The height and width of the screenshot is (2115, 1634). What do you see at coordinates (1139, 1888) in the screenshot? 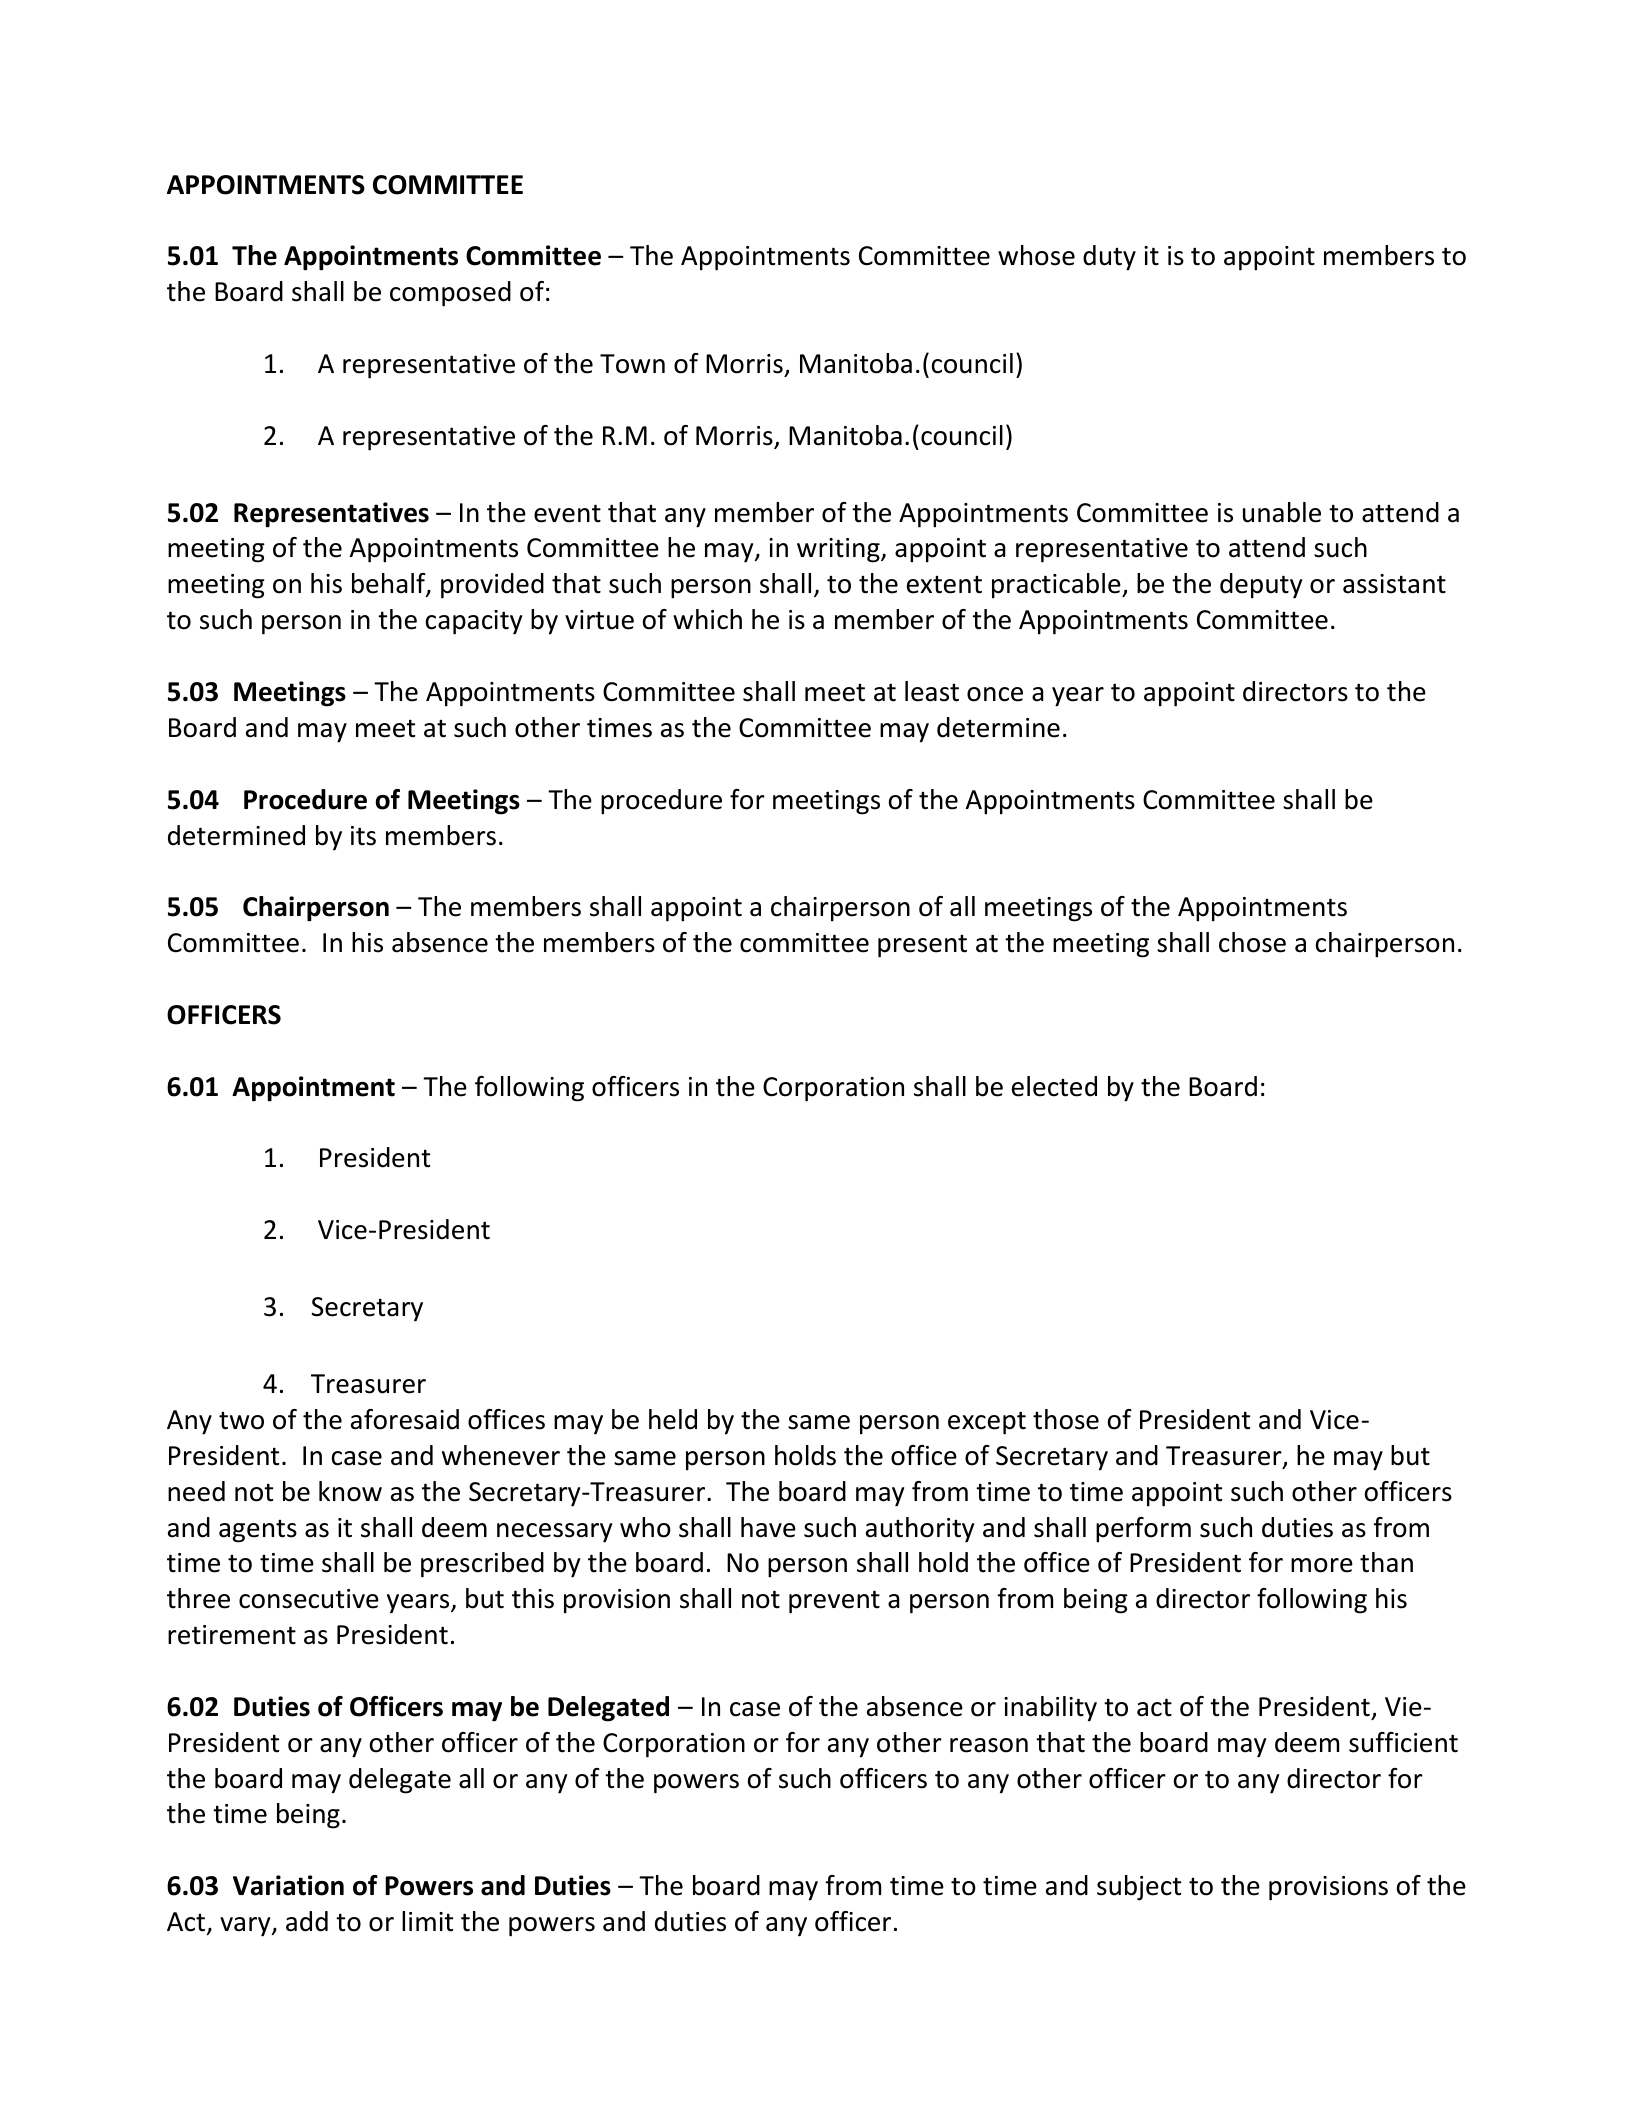
I see `subject` at bounding box center [1139, 1888].
